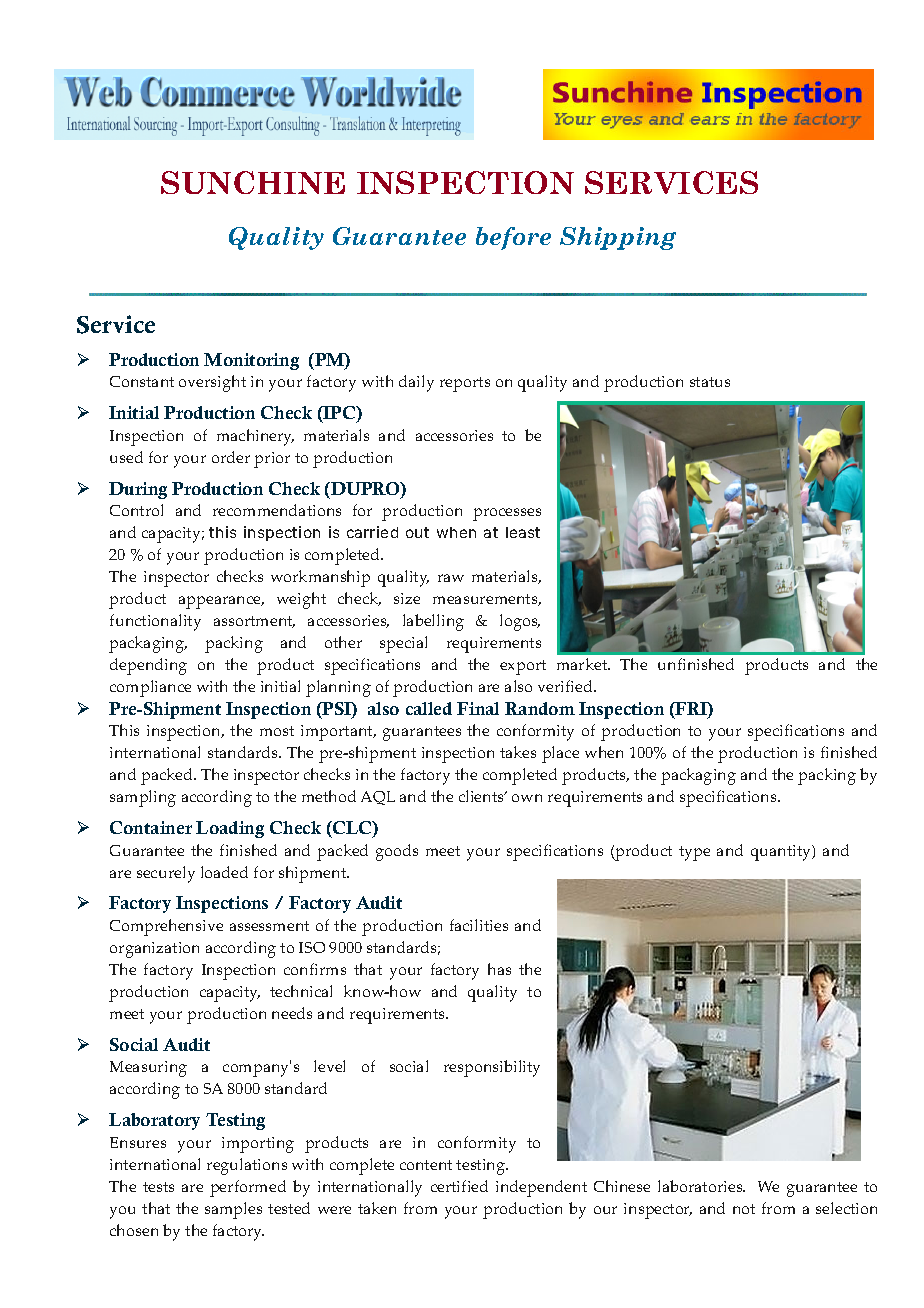 Image resolution: width=924 pixels, height=1308 pixels. What do you see at coordinates (744, 1209) in the page?
I see `not` at bounding box center [744, 1209].
